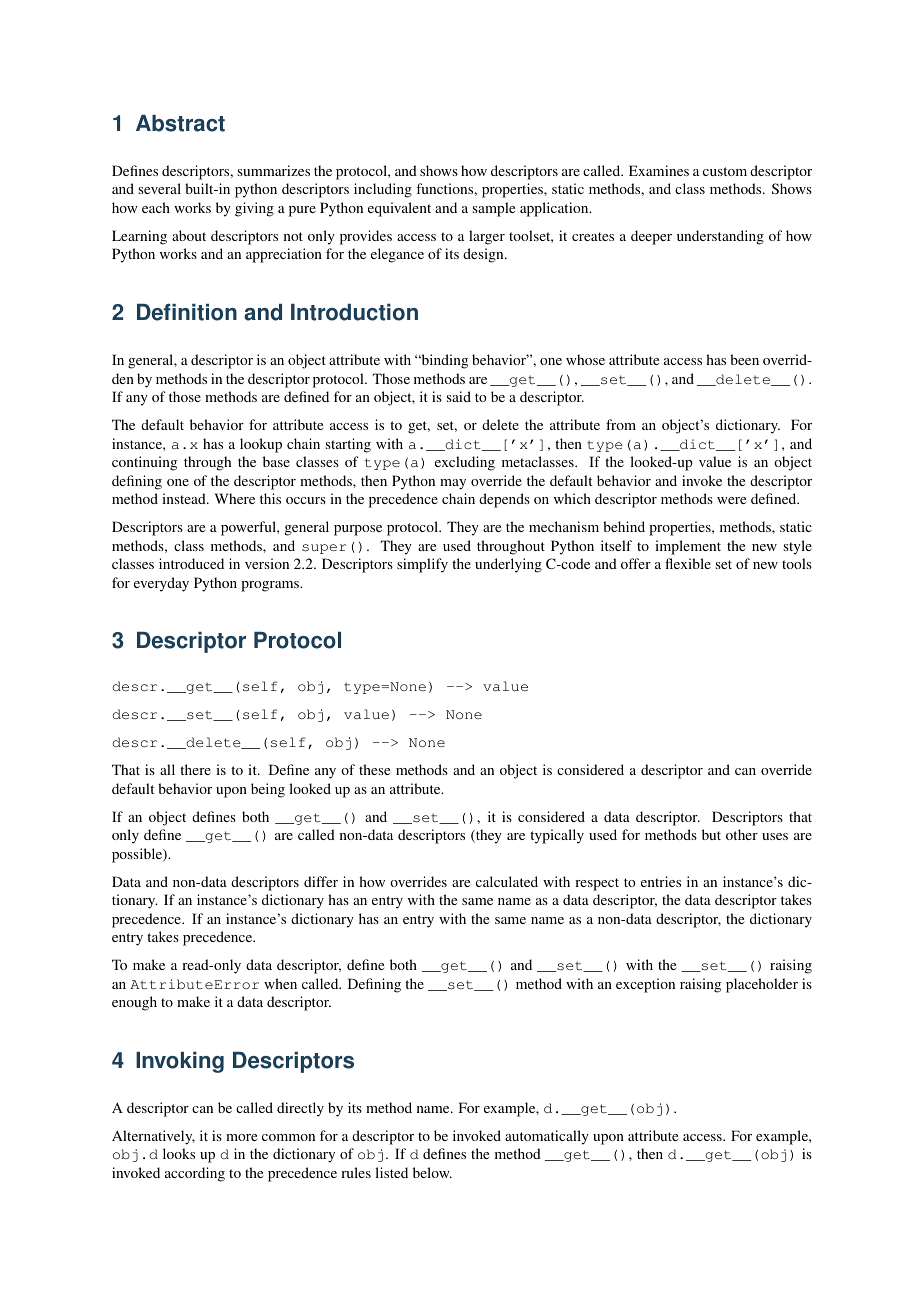 This document has height=1308, width=924. I want to click on were, so click(731, 500).
